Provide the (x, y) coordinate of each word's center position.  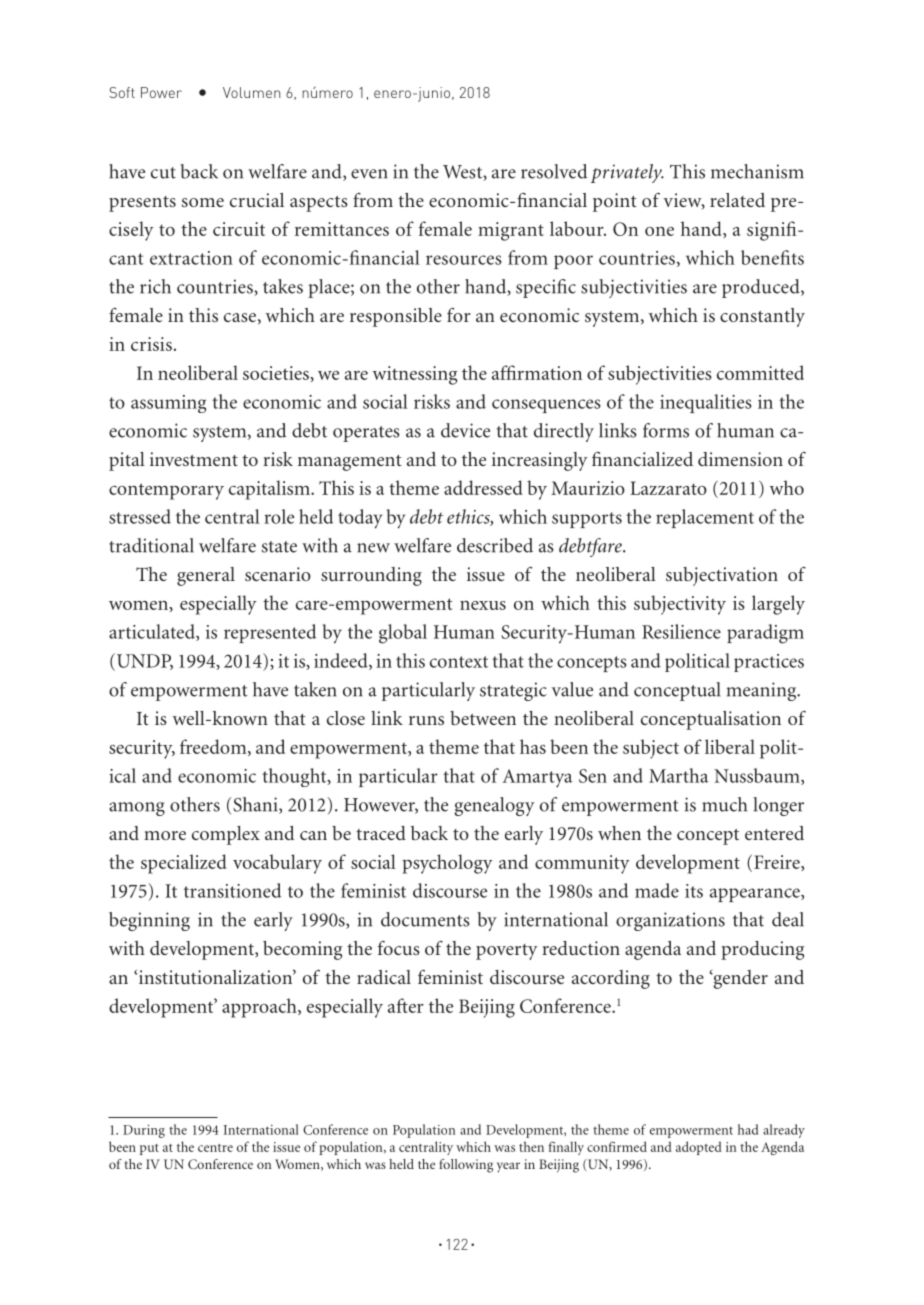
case (240, 317)
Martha (678, 775)
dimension (740, 459)
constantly (762, 317)
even (369, 174)
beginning (149, 921)
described (495, 545)
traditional (151, 545)
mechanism (757, 171)
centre (215, 1148)
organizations (670, 921)
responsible (396, 317)
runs (426, 720)
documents (425, 919)
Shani (256, 805)
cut (163, 173)
